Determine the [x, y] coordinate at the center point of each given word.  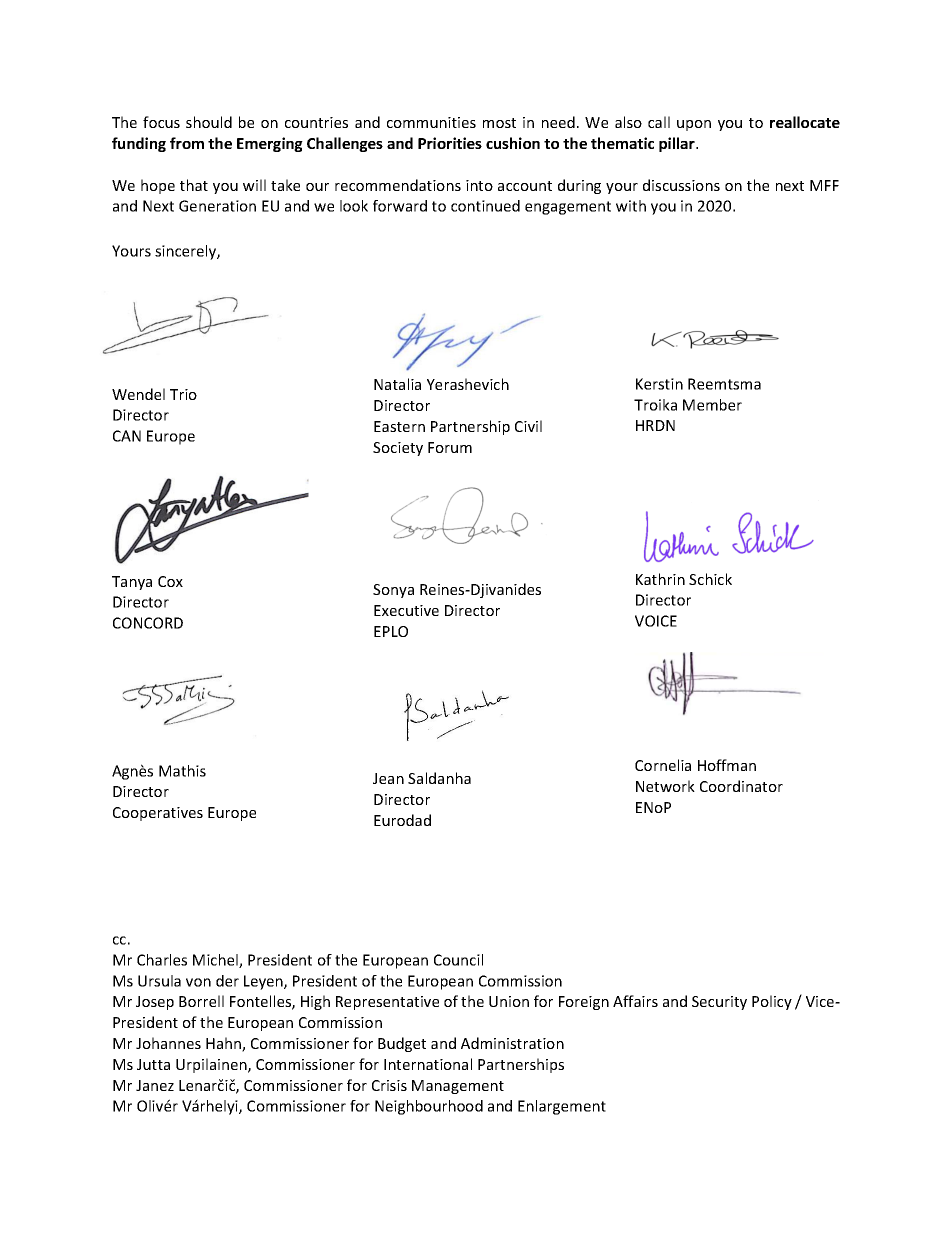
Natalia [397, 384]
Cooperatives [158, 814]
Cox [170, 581]
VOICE [656, 621]
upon [694, 125]
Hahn [224, 1044]
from [187, 143]
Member [712, 405]
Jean [388, 778]
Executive [406, 610]
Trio [183, 394]
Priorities [450, 143]
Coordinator [741, 786]
